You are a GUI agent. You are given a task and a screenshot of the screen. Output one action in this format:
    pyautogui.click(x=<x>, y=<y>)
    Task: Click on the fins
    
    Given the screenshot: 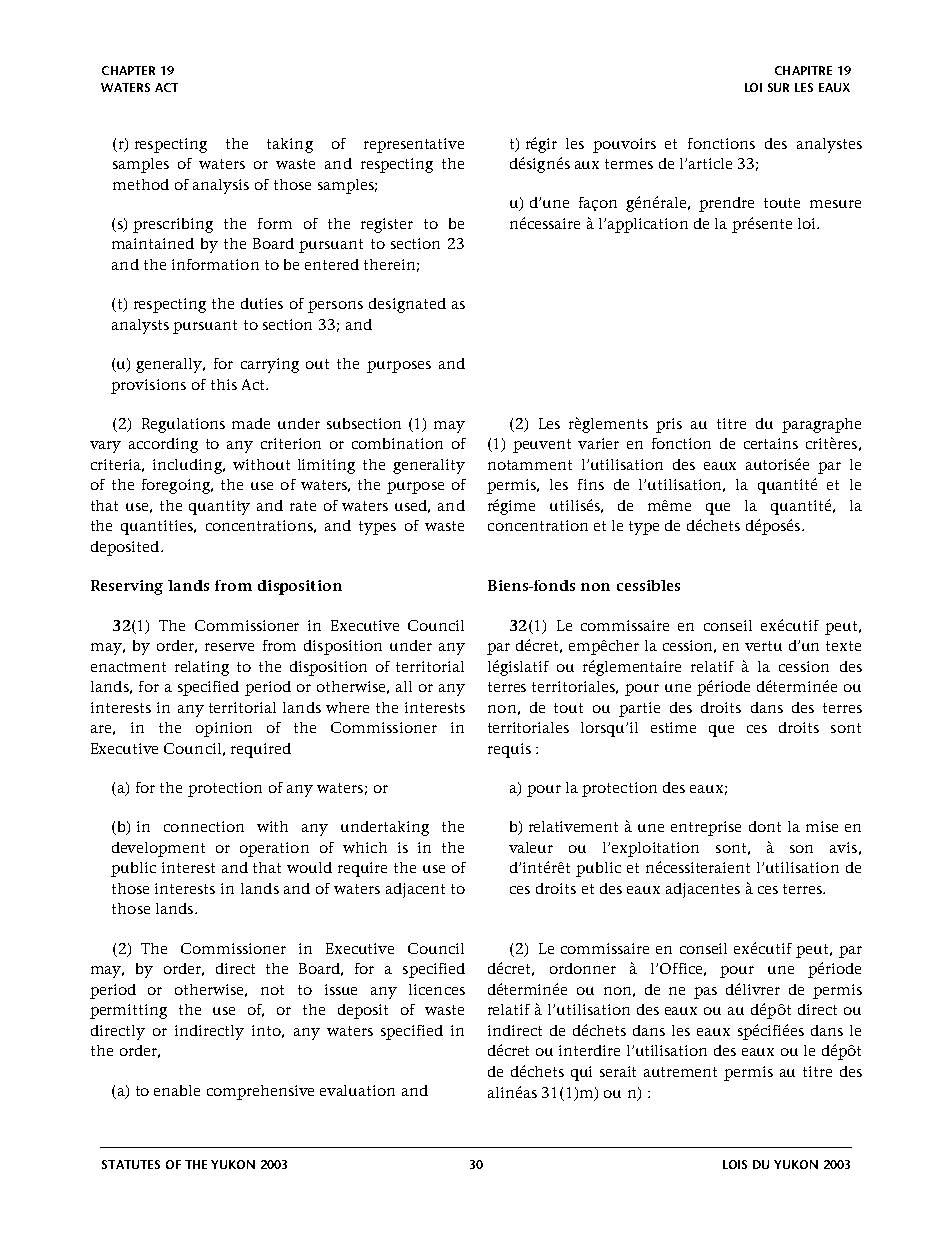 What is the action you would take?
    pyautogui.click(x=591, y=484)
